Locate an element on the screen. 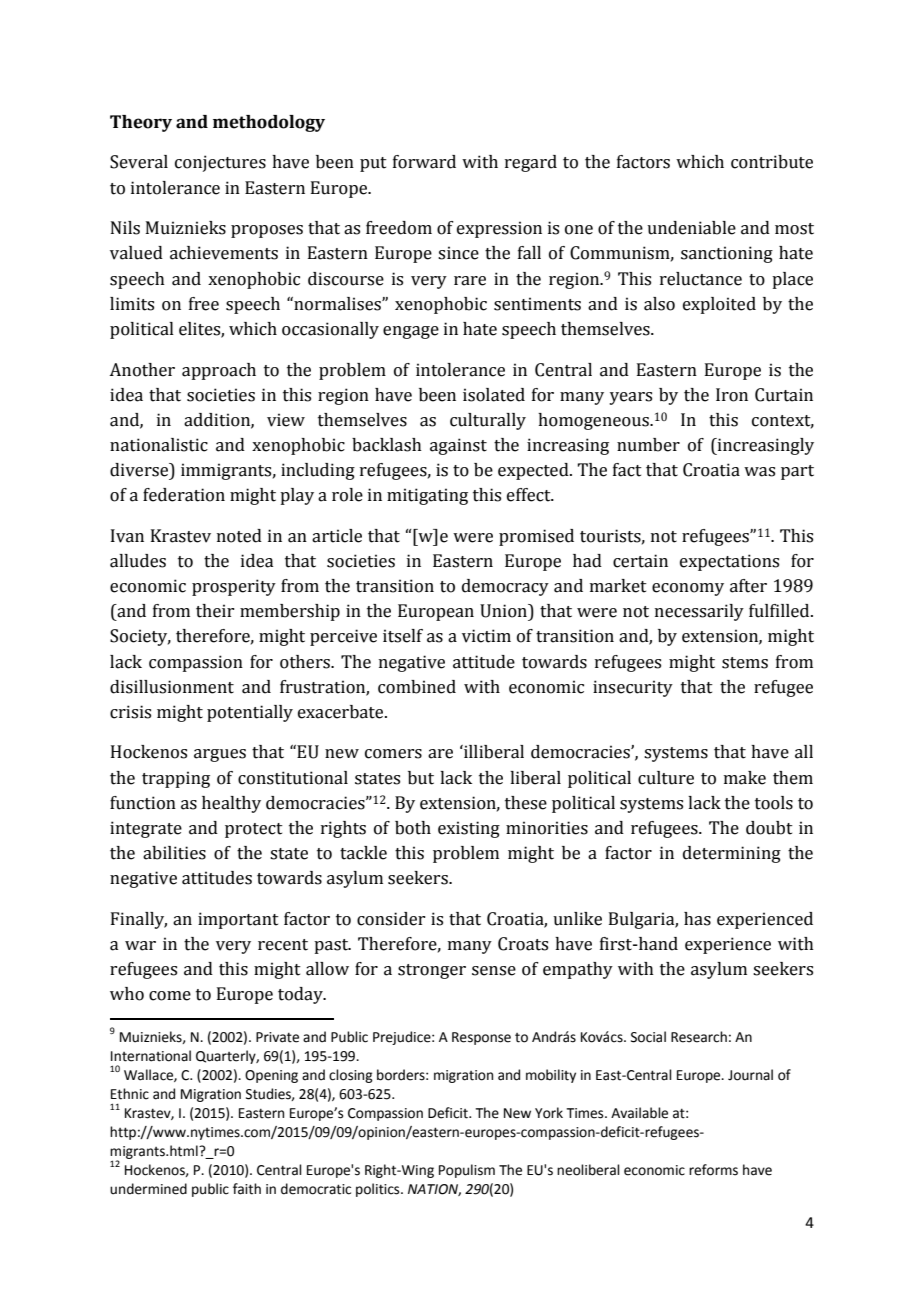 The image size is (924, 1308). victim is located at coordinates (486, 636).
